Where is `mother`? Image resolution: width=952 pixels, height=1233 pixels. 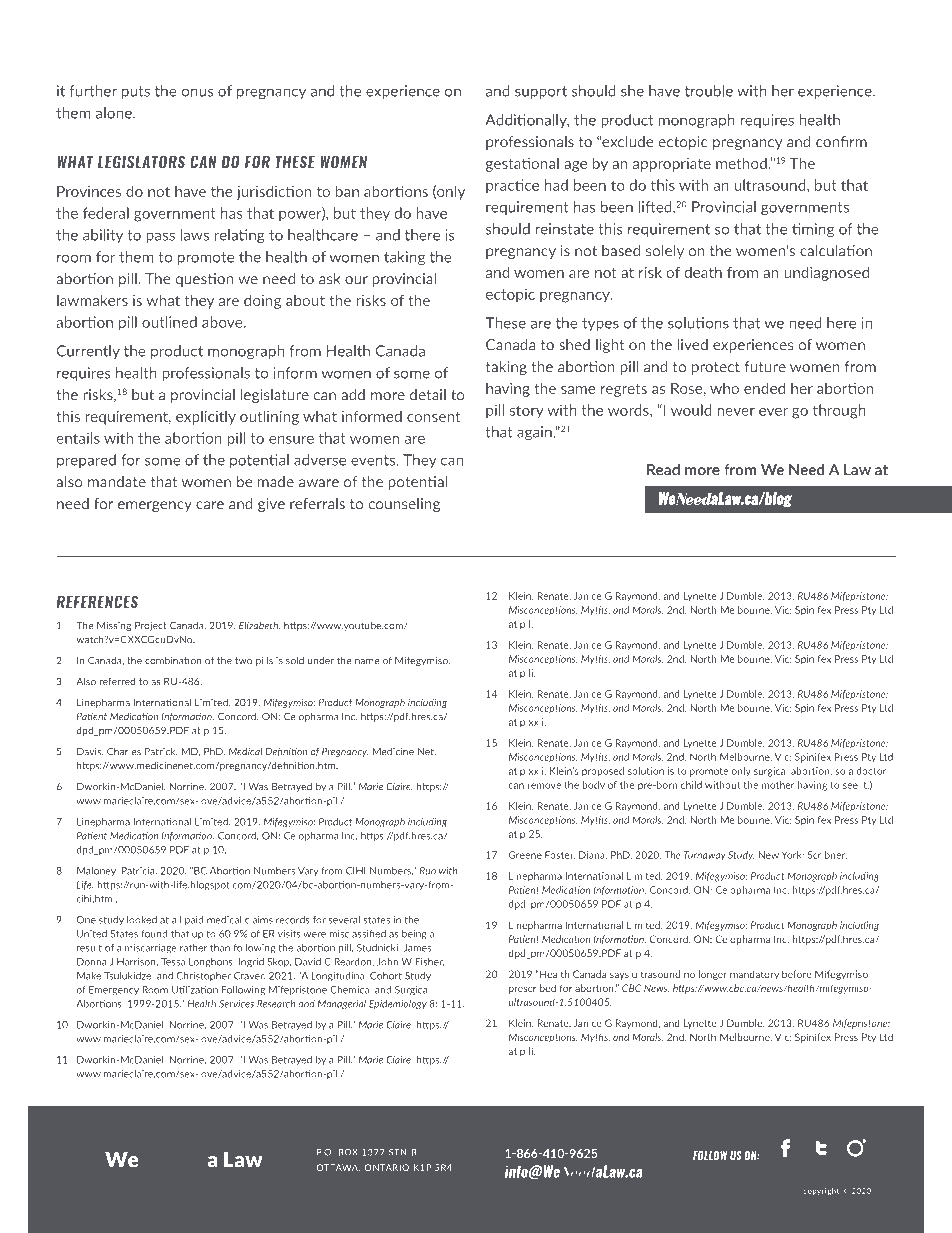
mother is located at coordinates (778, 785).
